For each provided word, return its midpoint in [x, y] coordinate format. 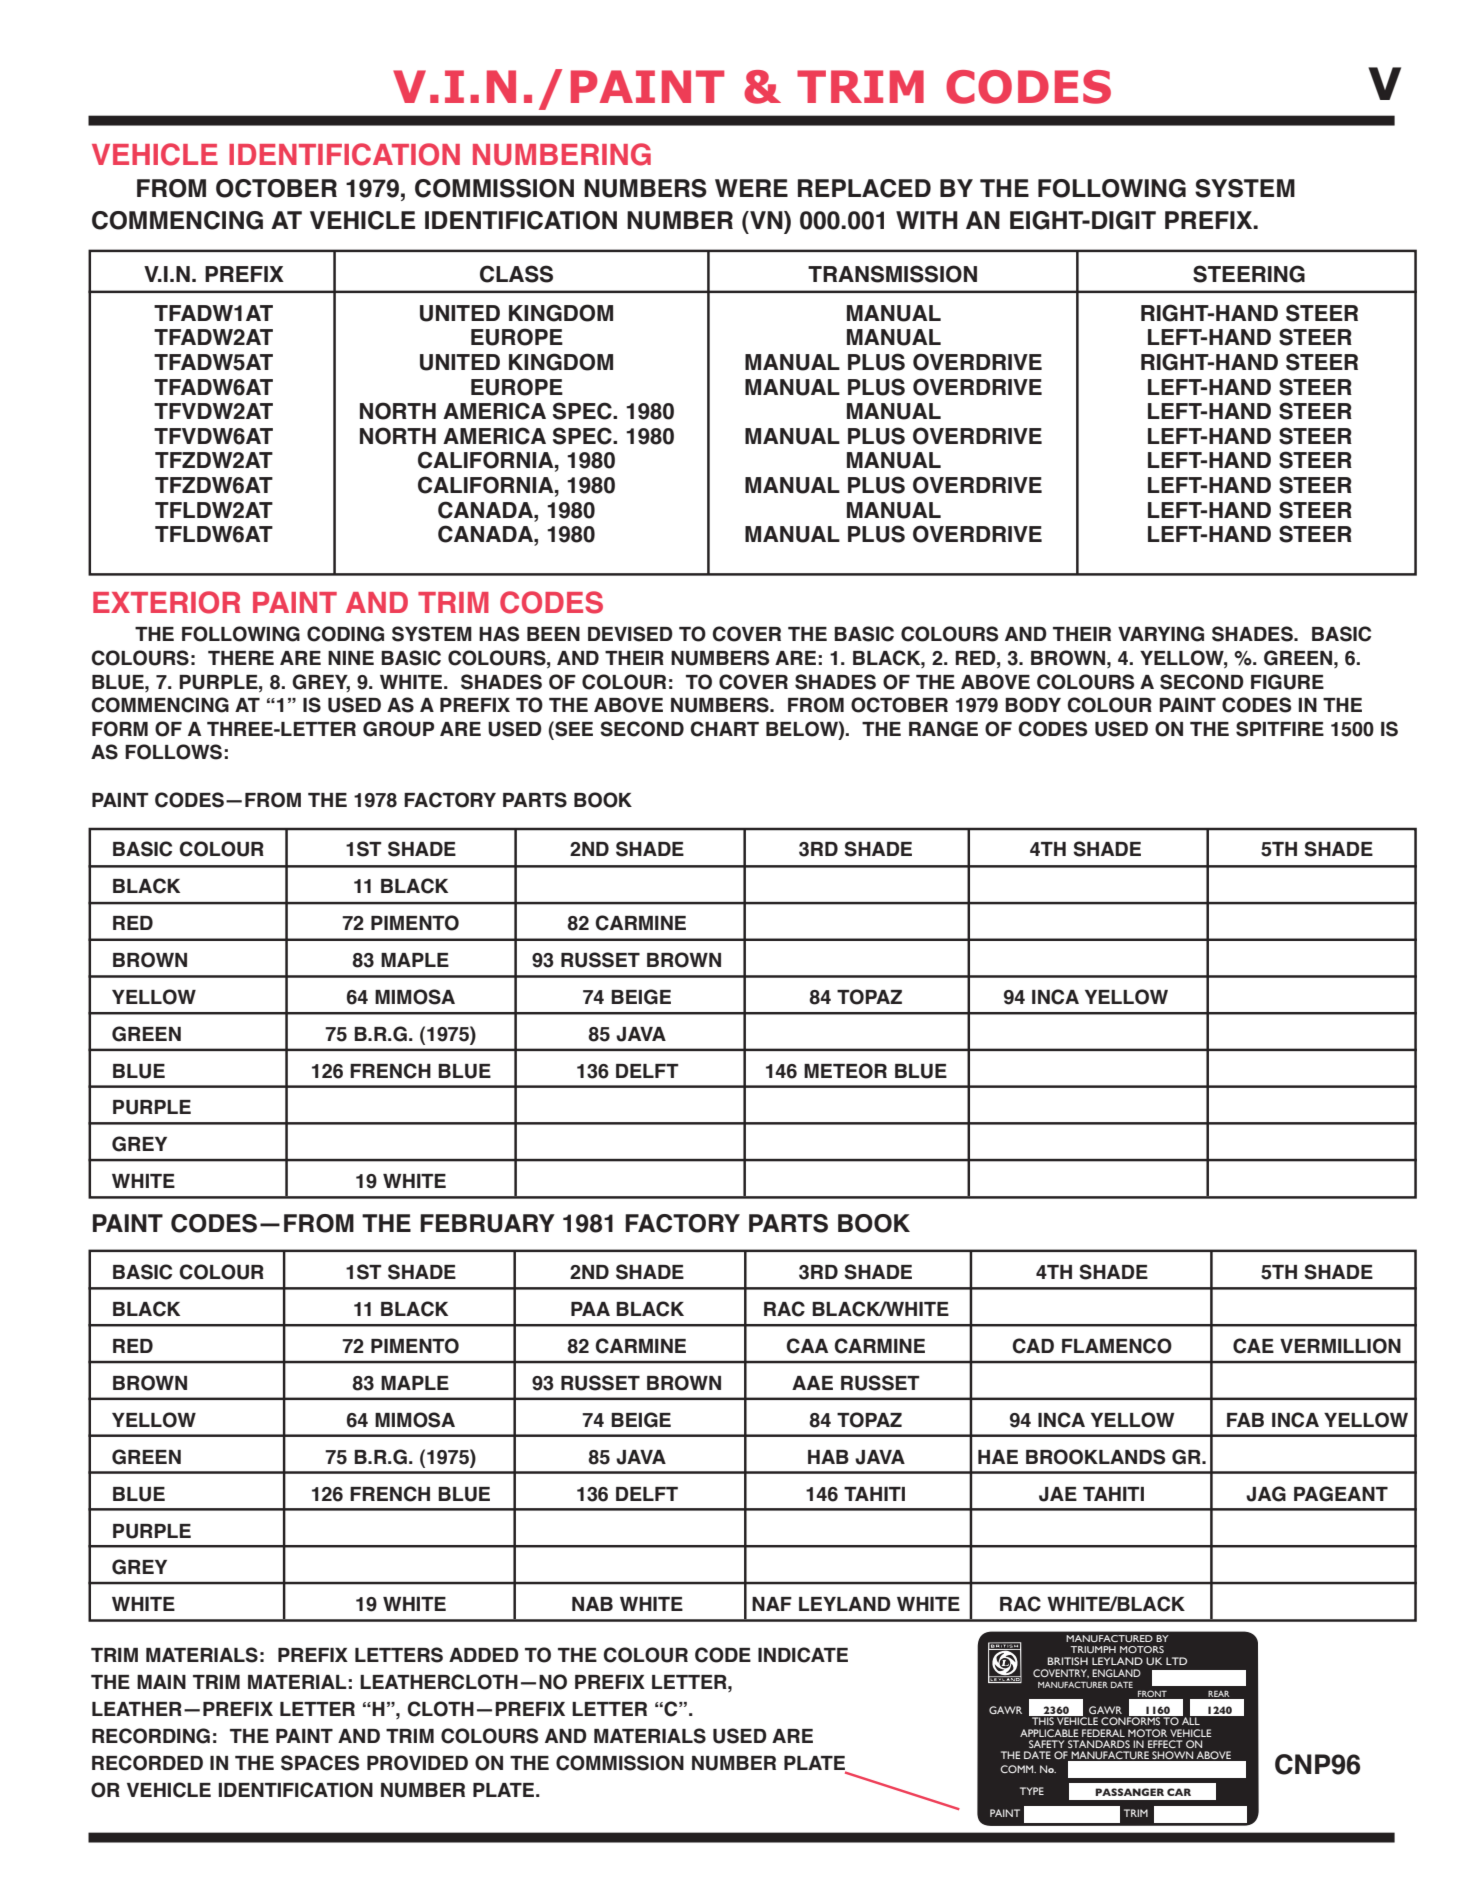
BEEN [553, 634]
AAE [812, 1383]
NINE [351, 658]
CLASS [516, 274]
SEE [573, 729]
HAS [499, 634]
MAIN [161, 1682]
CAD [1033, 1346]
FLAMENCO [1117, 1346]
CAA [807, 1346]
